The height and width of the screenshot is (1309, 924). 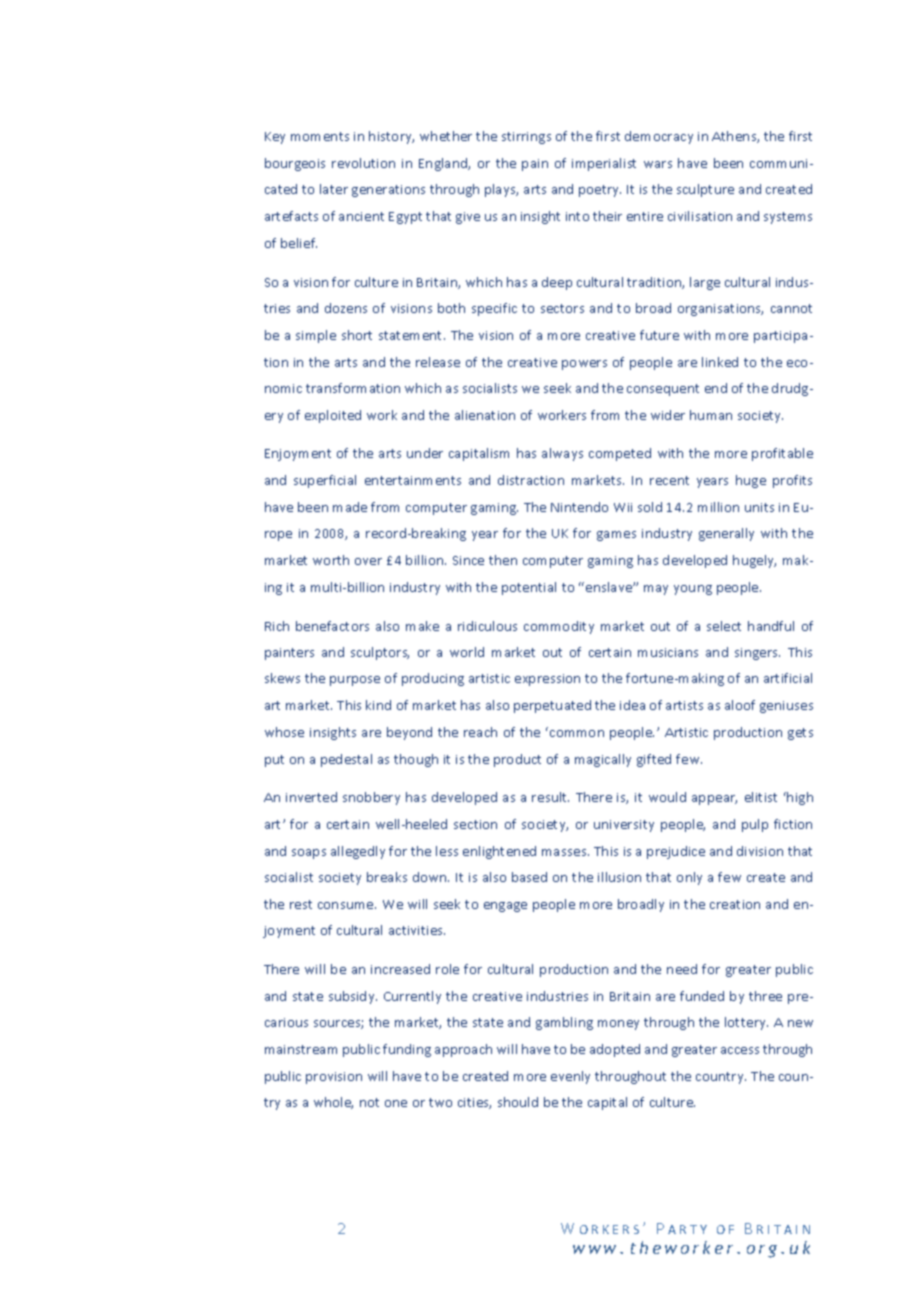 What do you see at coordinates (526, 138) in the screenshot?
I see `stirrings` at bounding box center [526, 138].
